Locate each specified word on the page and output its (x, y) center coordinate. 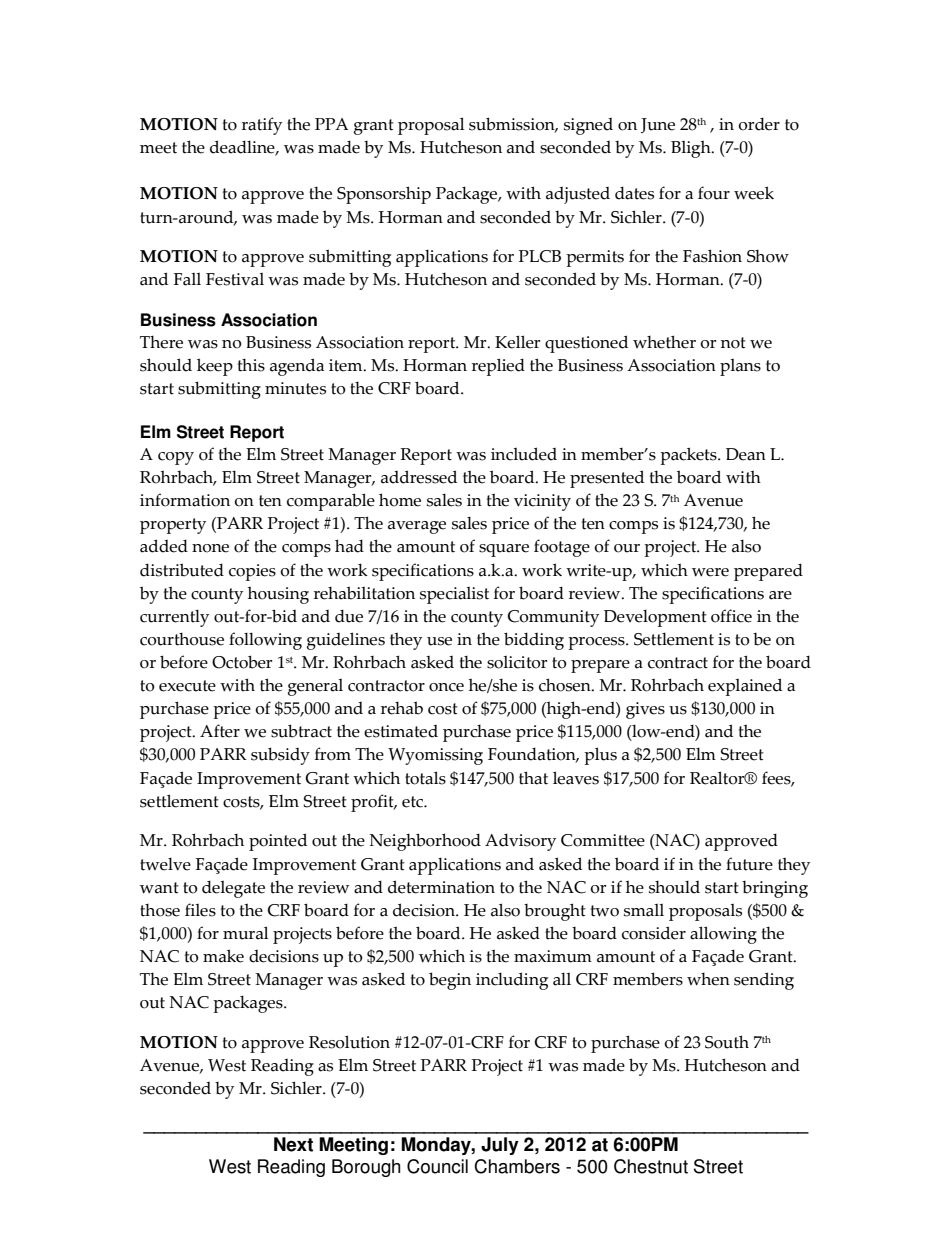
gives (645, 710)
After (220, 731)
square (504, 550)
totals (425, 778)
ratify (262, 126)
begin (450, 981)
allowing (723, 935)
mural (245, 933)
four (714, 193)
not (733, 343)
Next (293, 1144)
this (251, 365)
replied (498, 367)
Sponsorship (384, 195)
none (210, 548)
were (710, 572)
